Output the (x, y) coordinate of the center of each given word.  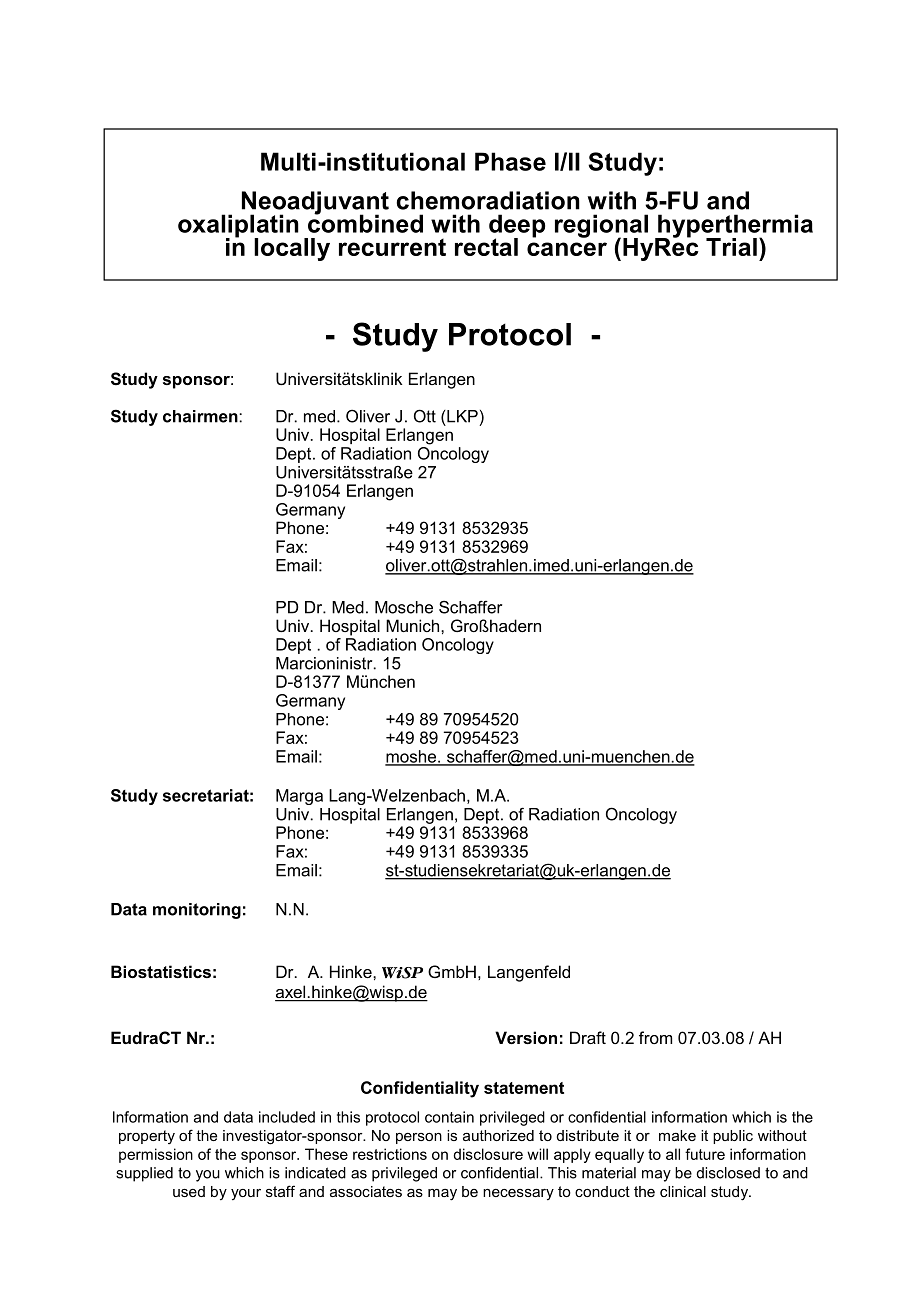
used (189, 1191)
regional (601, 227)
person (419, 1138)
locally (292, 249)
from (655, 1037)
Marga (299, 797)
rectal (486, 247)
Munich (414, 625)
